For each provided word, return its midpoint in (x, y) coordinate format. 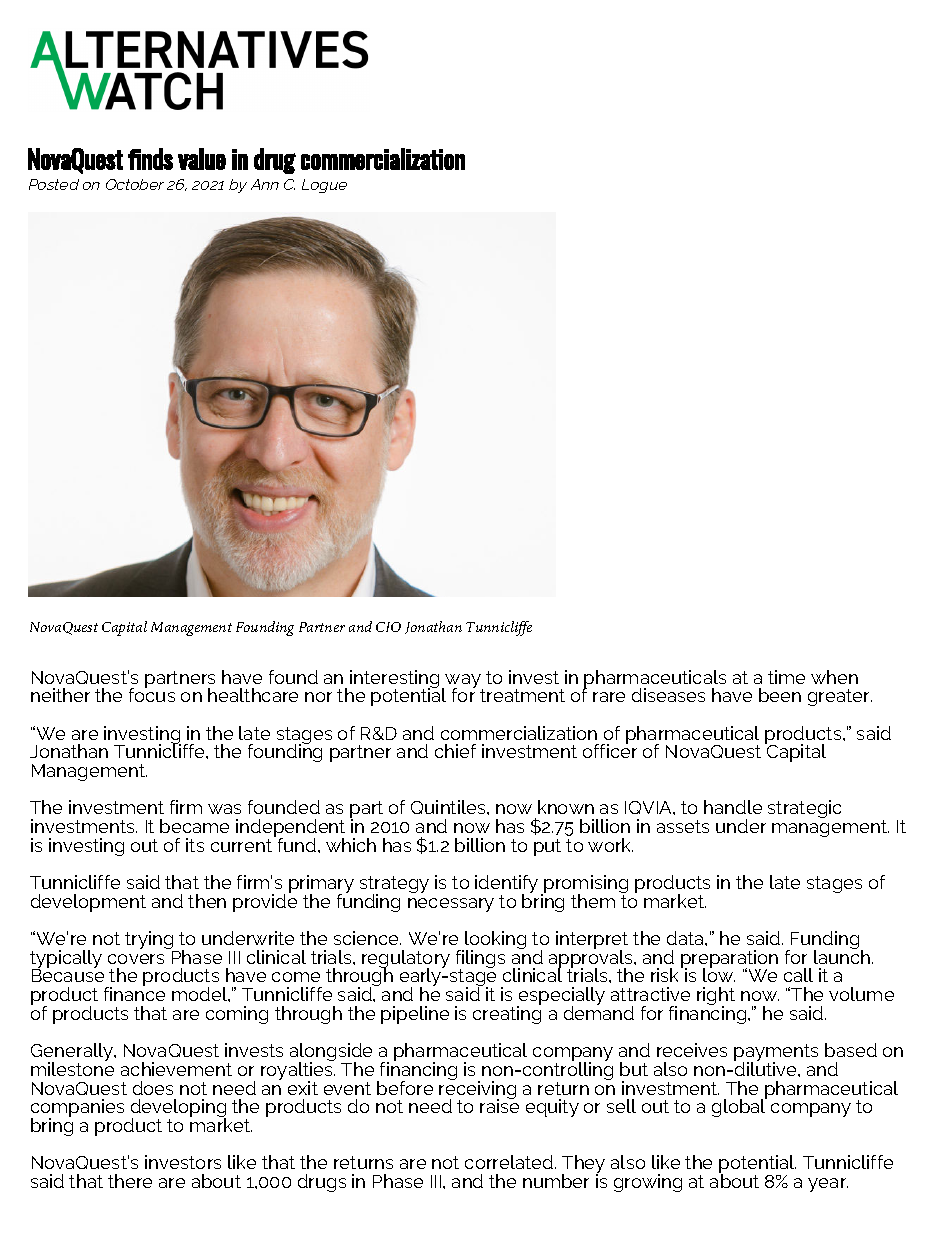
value (202, 159)
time (786, 677)
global (739, 1107)
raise (499, 1105)
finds (150, 159)
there (130, 1181)
